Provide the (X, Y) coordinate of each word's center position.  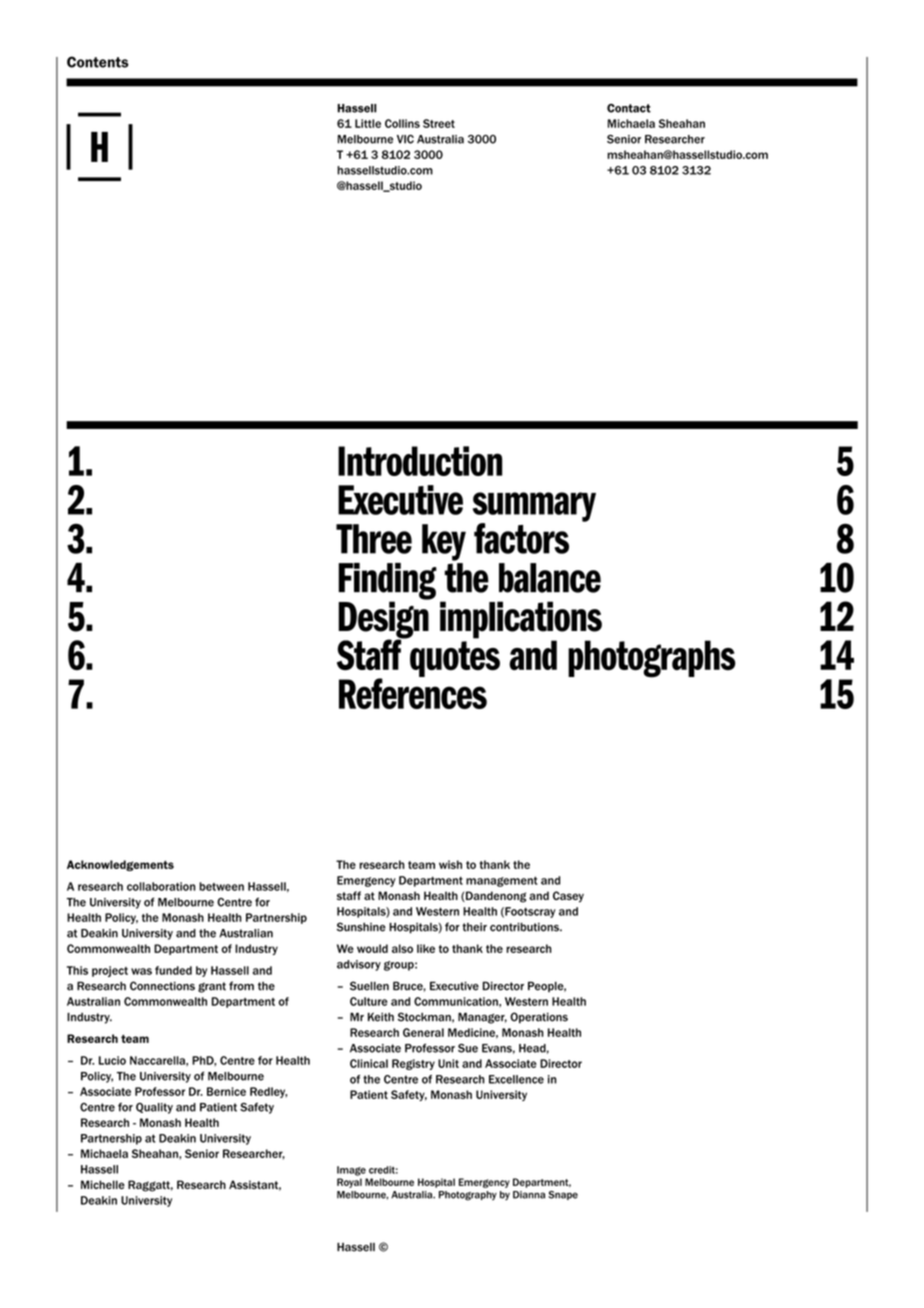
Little (368, 123)
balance (550, 578)
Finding (387, 582)
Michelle (103, 1184)
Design (384, 620)
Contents (98, 62)
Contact (629, 108)
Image (351, 1171)
